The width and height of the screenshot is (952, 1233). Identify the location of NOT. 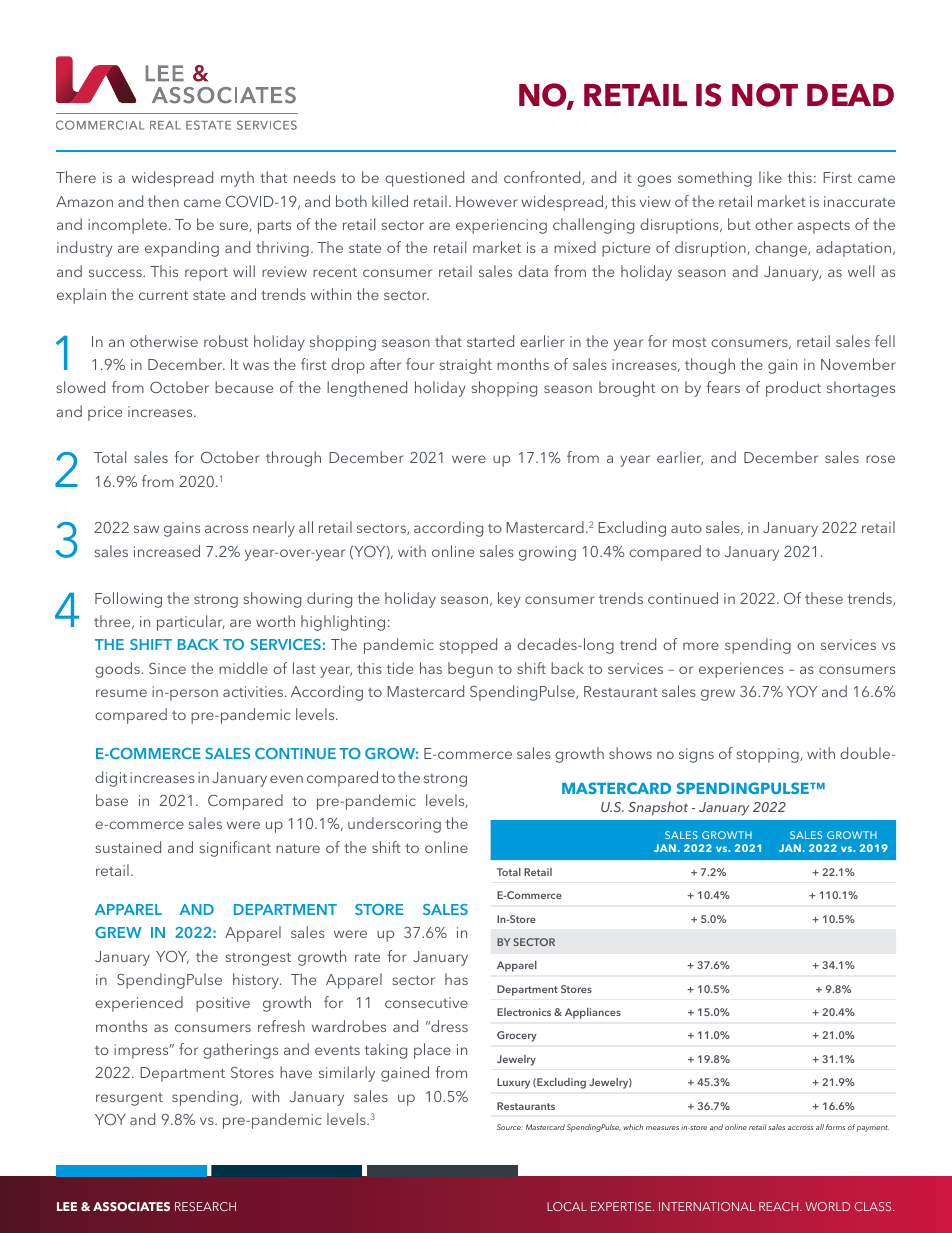
(765, 95).
